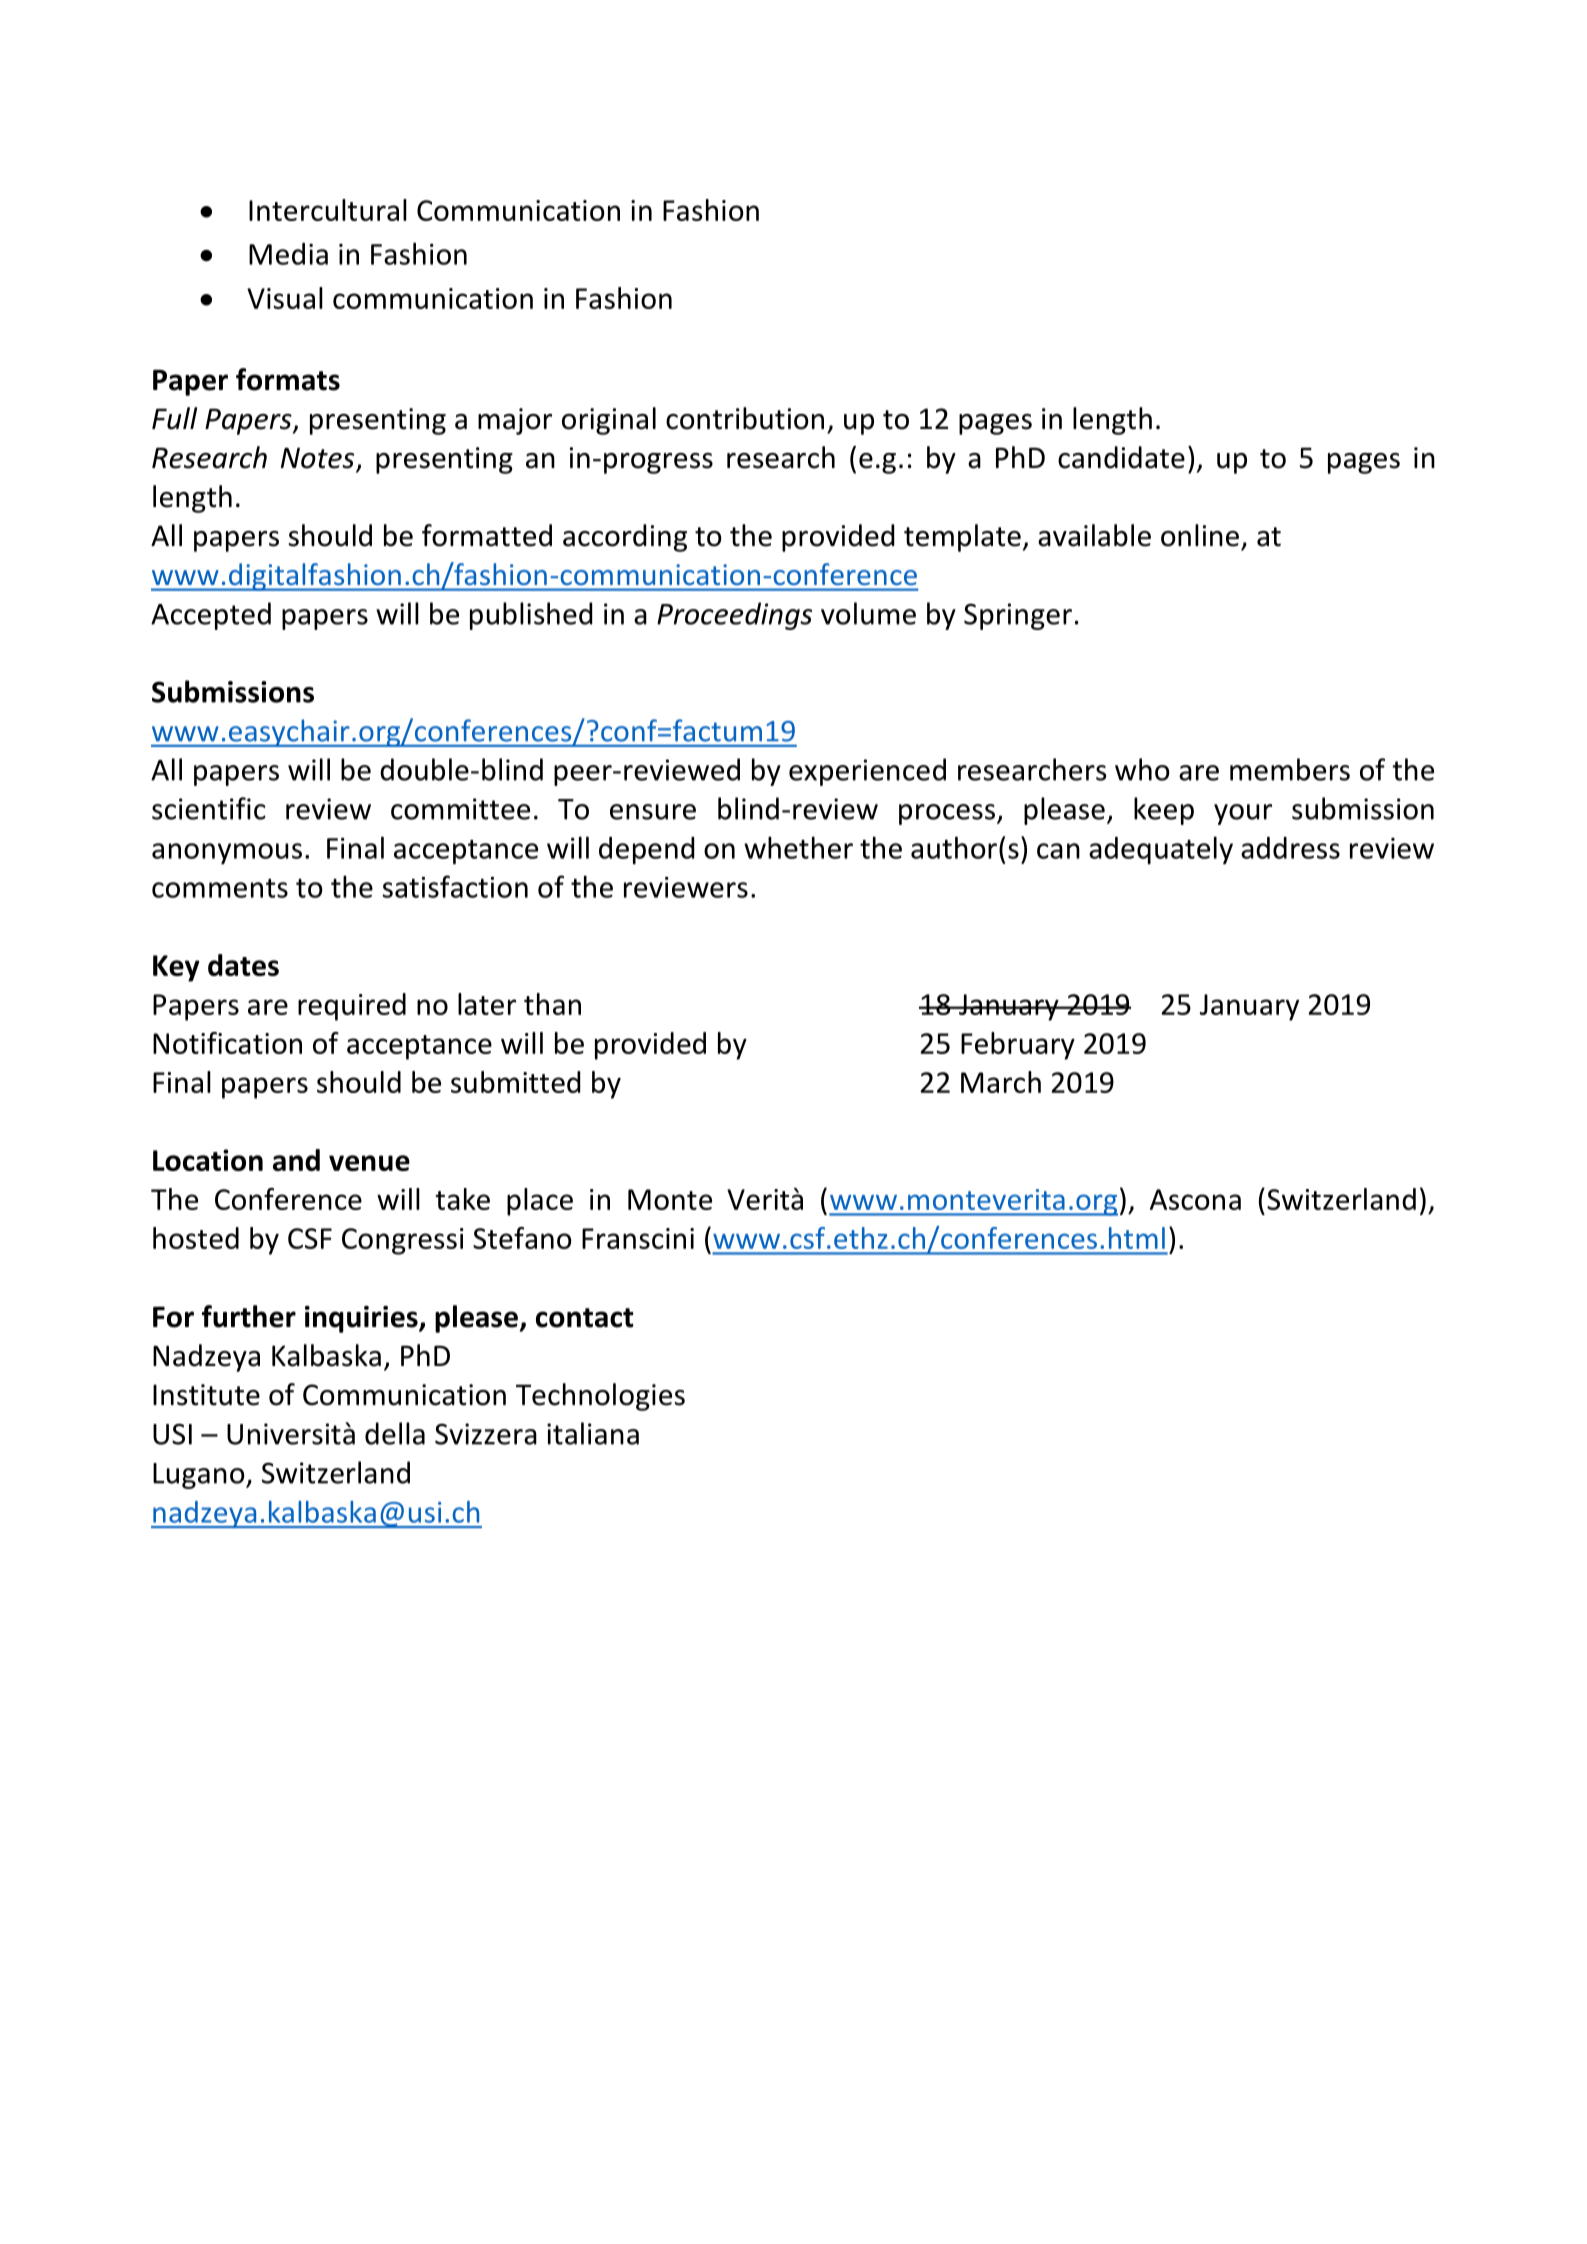  Describe the element at coordinates (593, 1433) in the document. I see `italiana` at that location.
